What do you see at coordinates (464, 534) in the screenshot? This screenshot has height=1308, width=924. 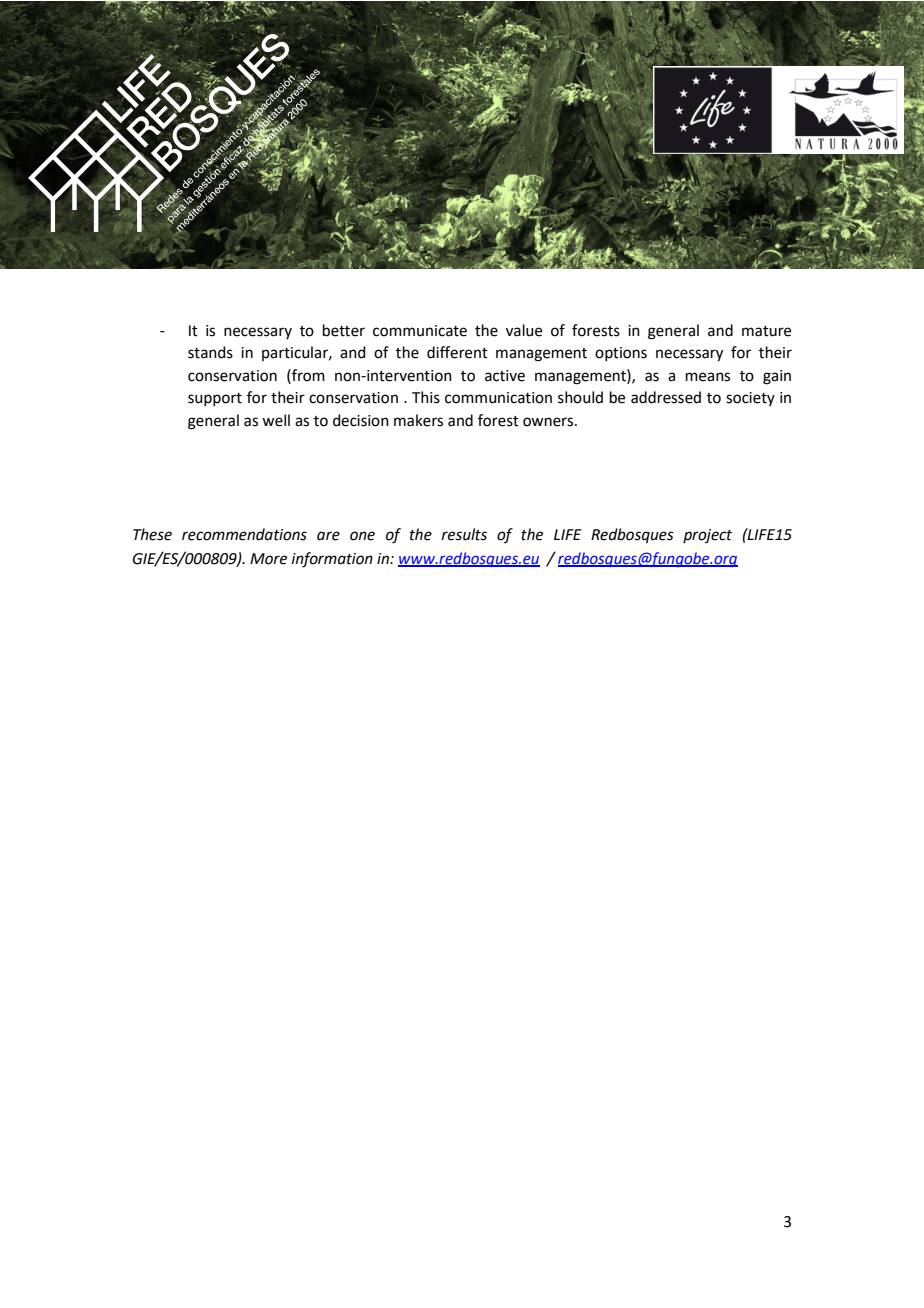 I see `results` at bounding box center [464, 534].
